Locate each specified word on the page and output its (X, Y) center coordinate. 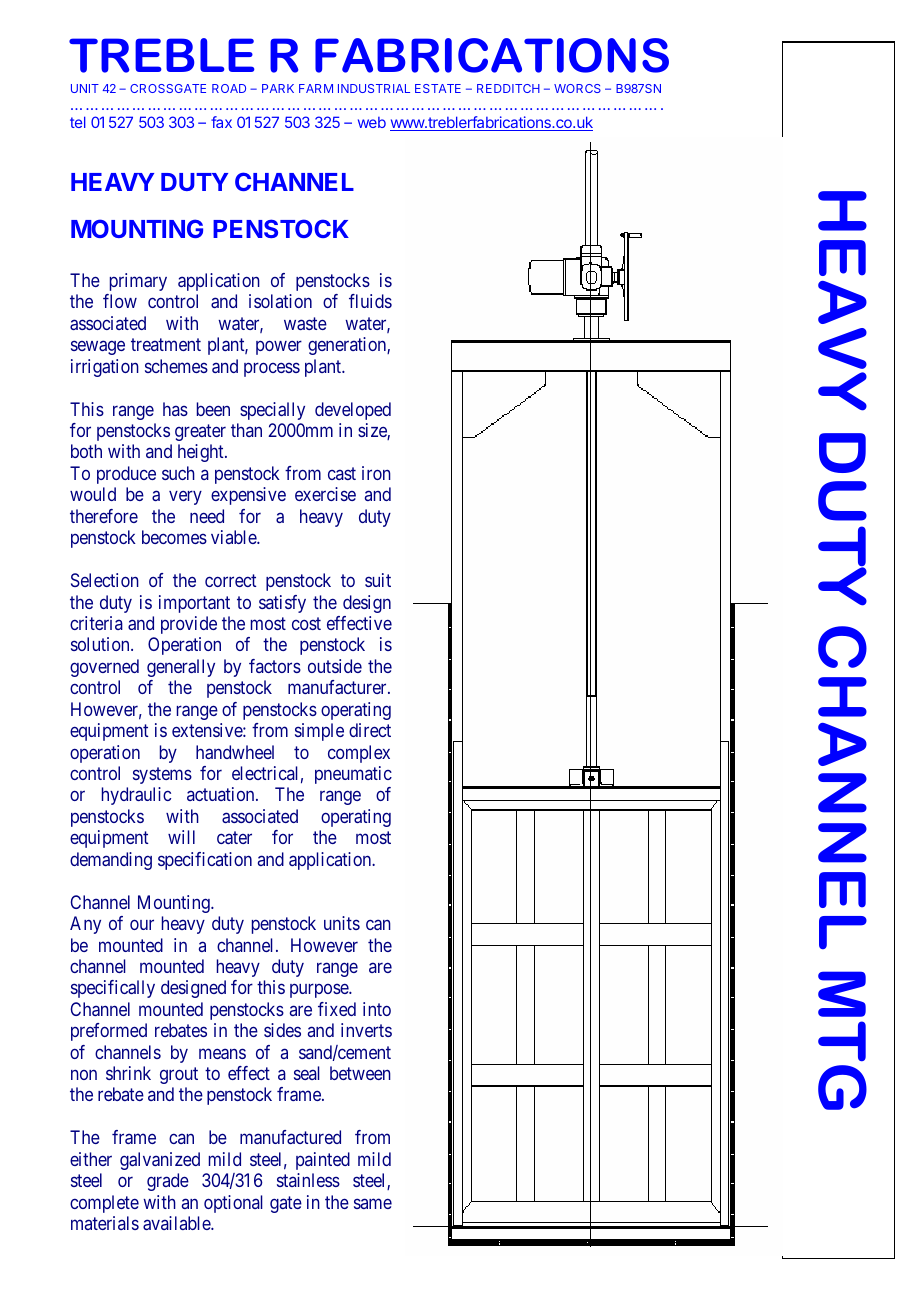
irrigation (105, 368)
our (142, 925)
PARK (278, 88)
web (372, 122)
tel (78, 122)
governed (104, 668)
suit (378, 580)
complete (104, 1204)
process (272, 369)
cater (234, 838)
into (377, 1009)
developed (353, 411)
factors (275, 666)
